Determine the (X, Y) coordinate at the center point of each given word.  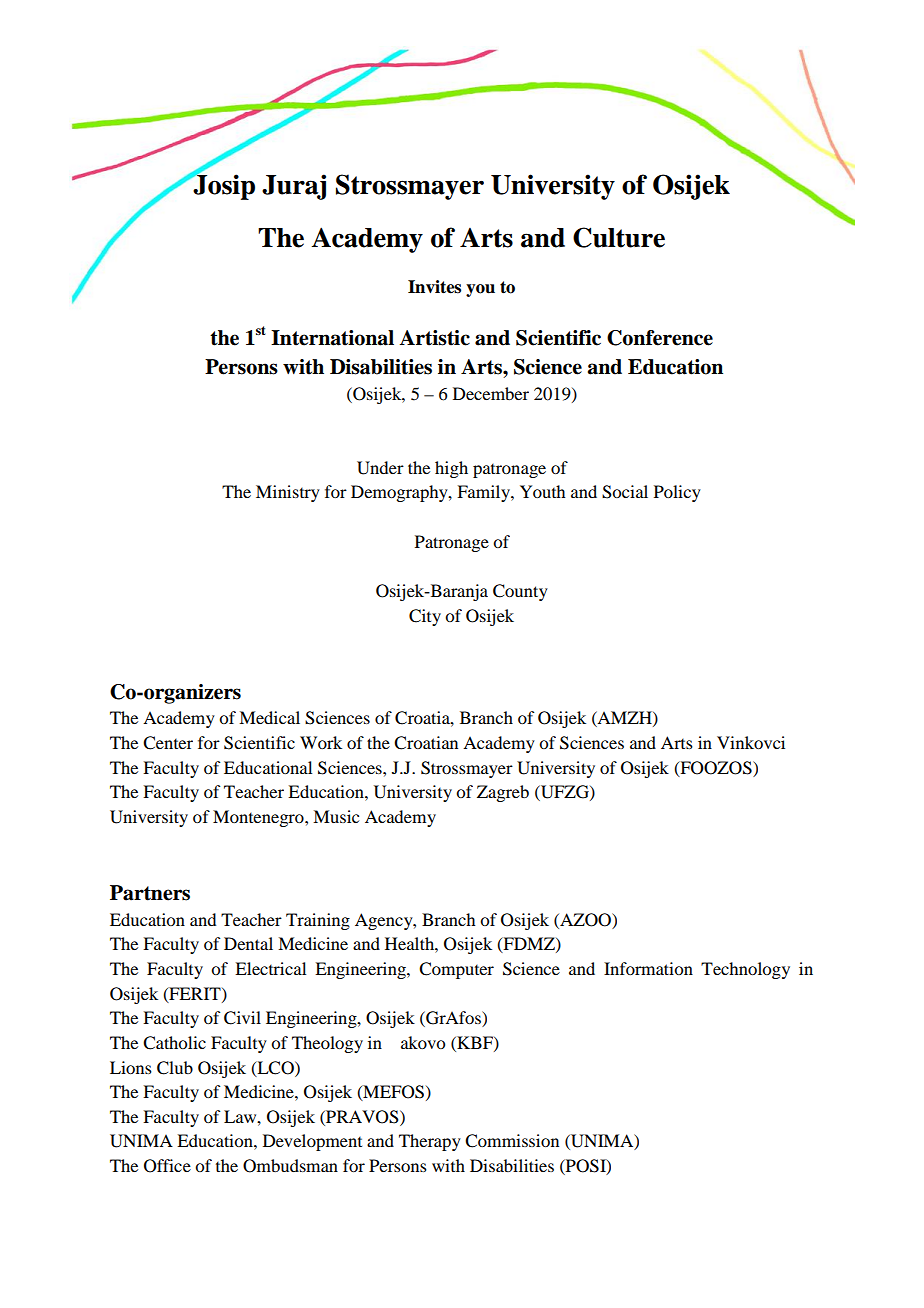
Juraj (294, 187)
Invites (434, 287)
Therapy (430, 1142)
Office (167, 1166)
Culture (619, 237)
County (520, 592)
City (425, 617)
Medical (269, 717)
